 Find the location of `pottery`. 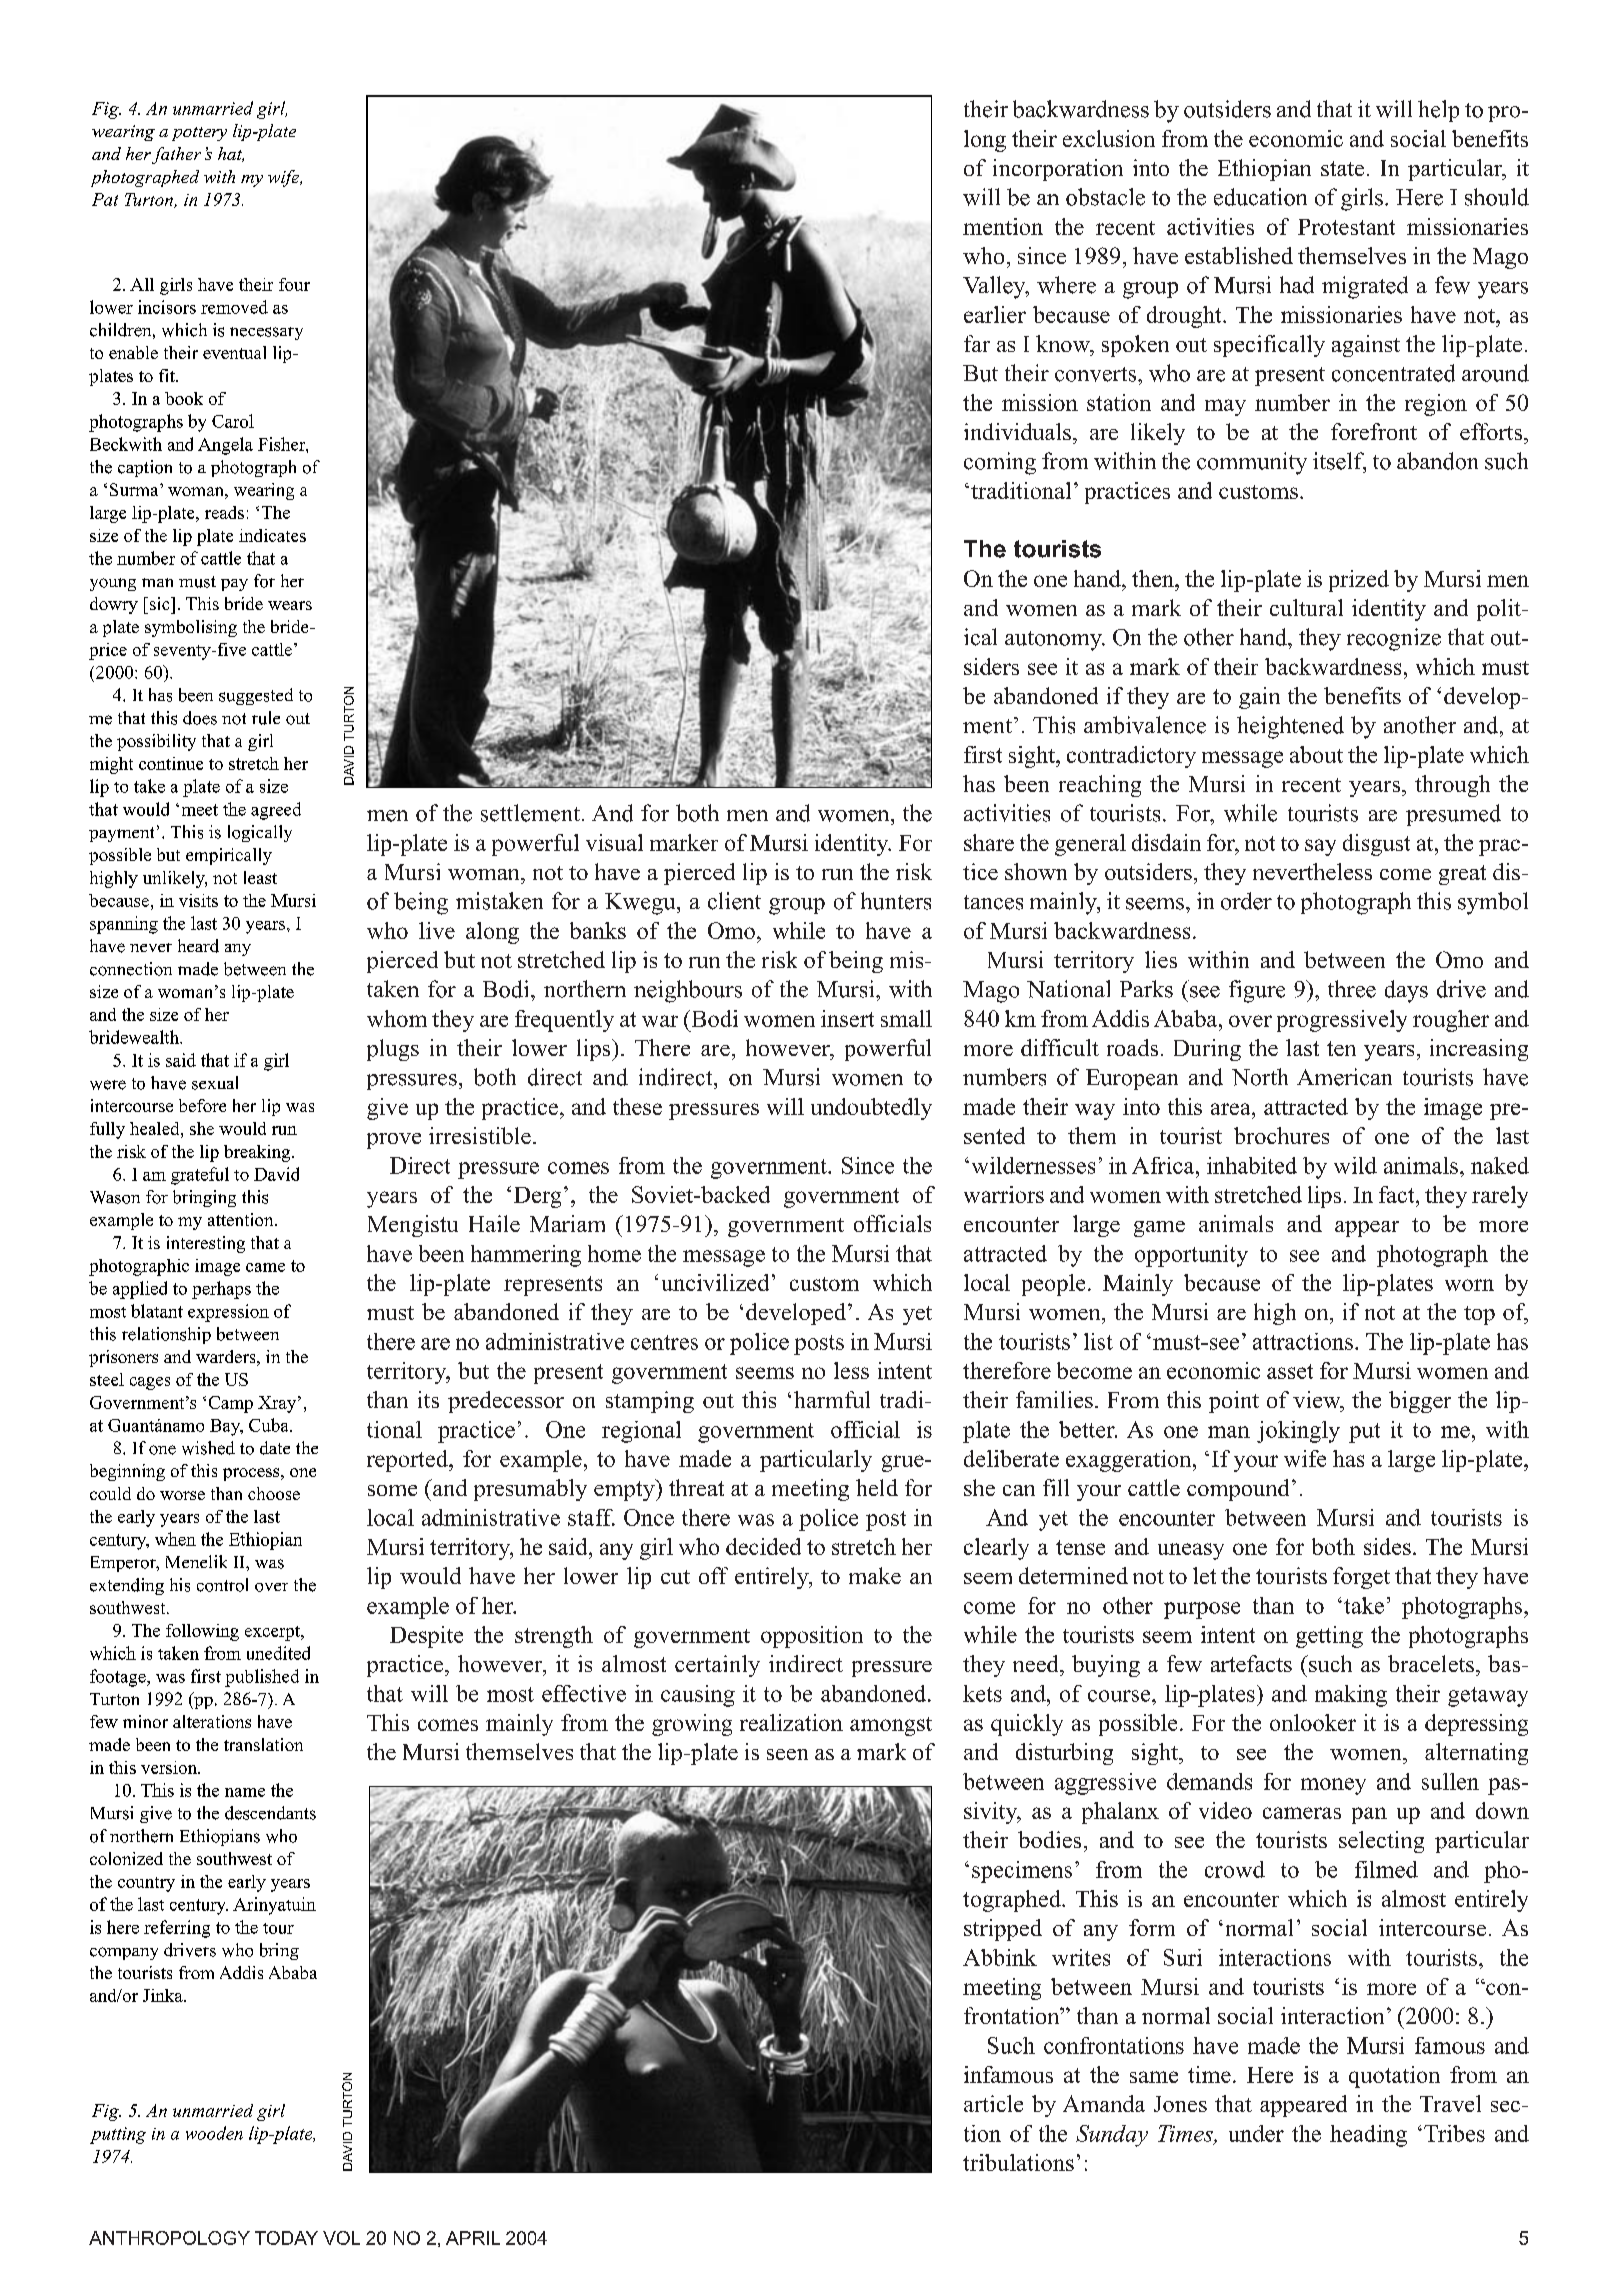

pottery is located at coordinates (199, 134).
